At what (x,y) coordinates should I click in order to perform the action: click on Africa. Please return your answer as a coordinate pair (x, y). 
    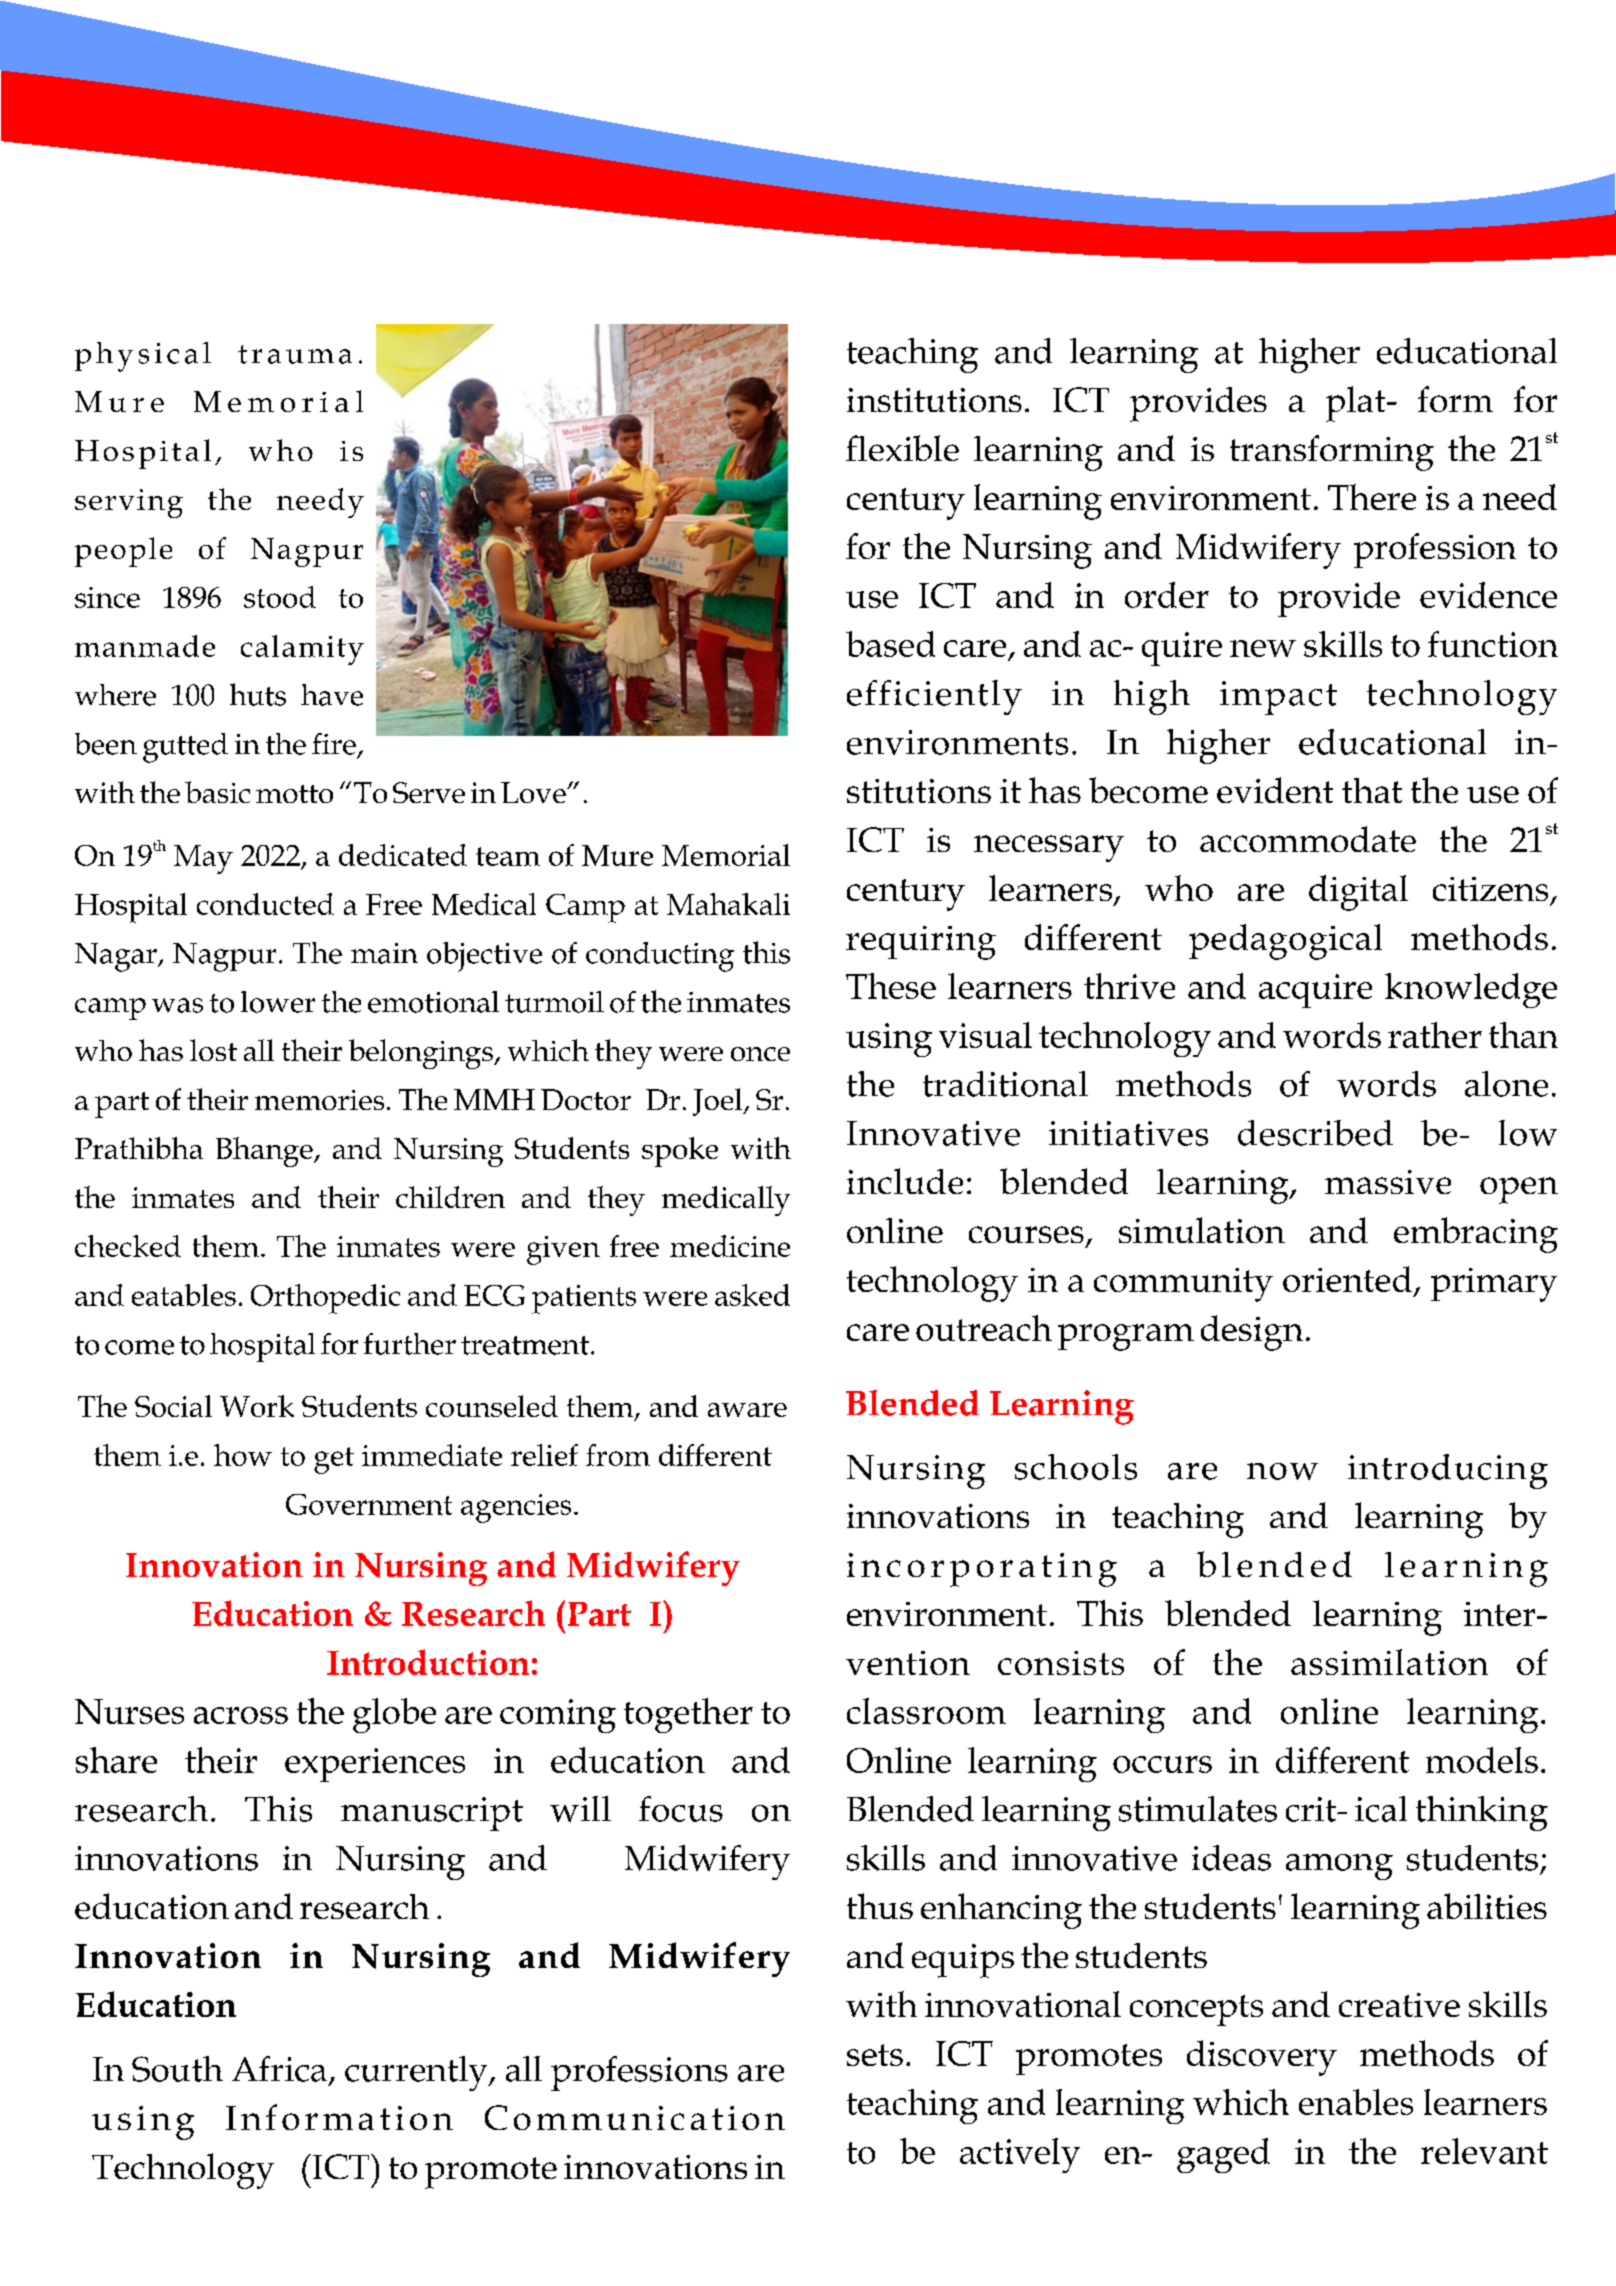
    Looking at the image, I should click on (279, 2069).
